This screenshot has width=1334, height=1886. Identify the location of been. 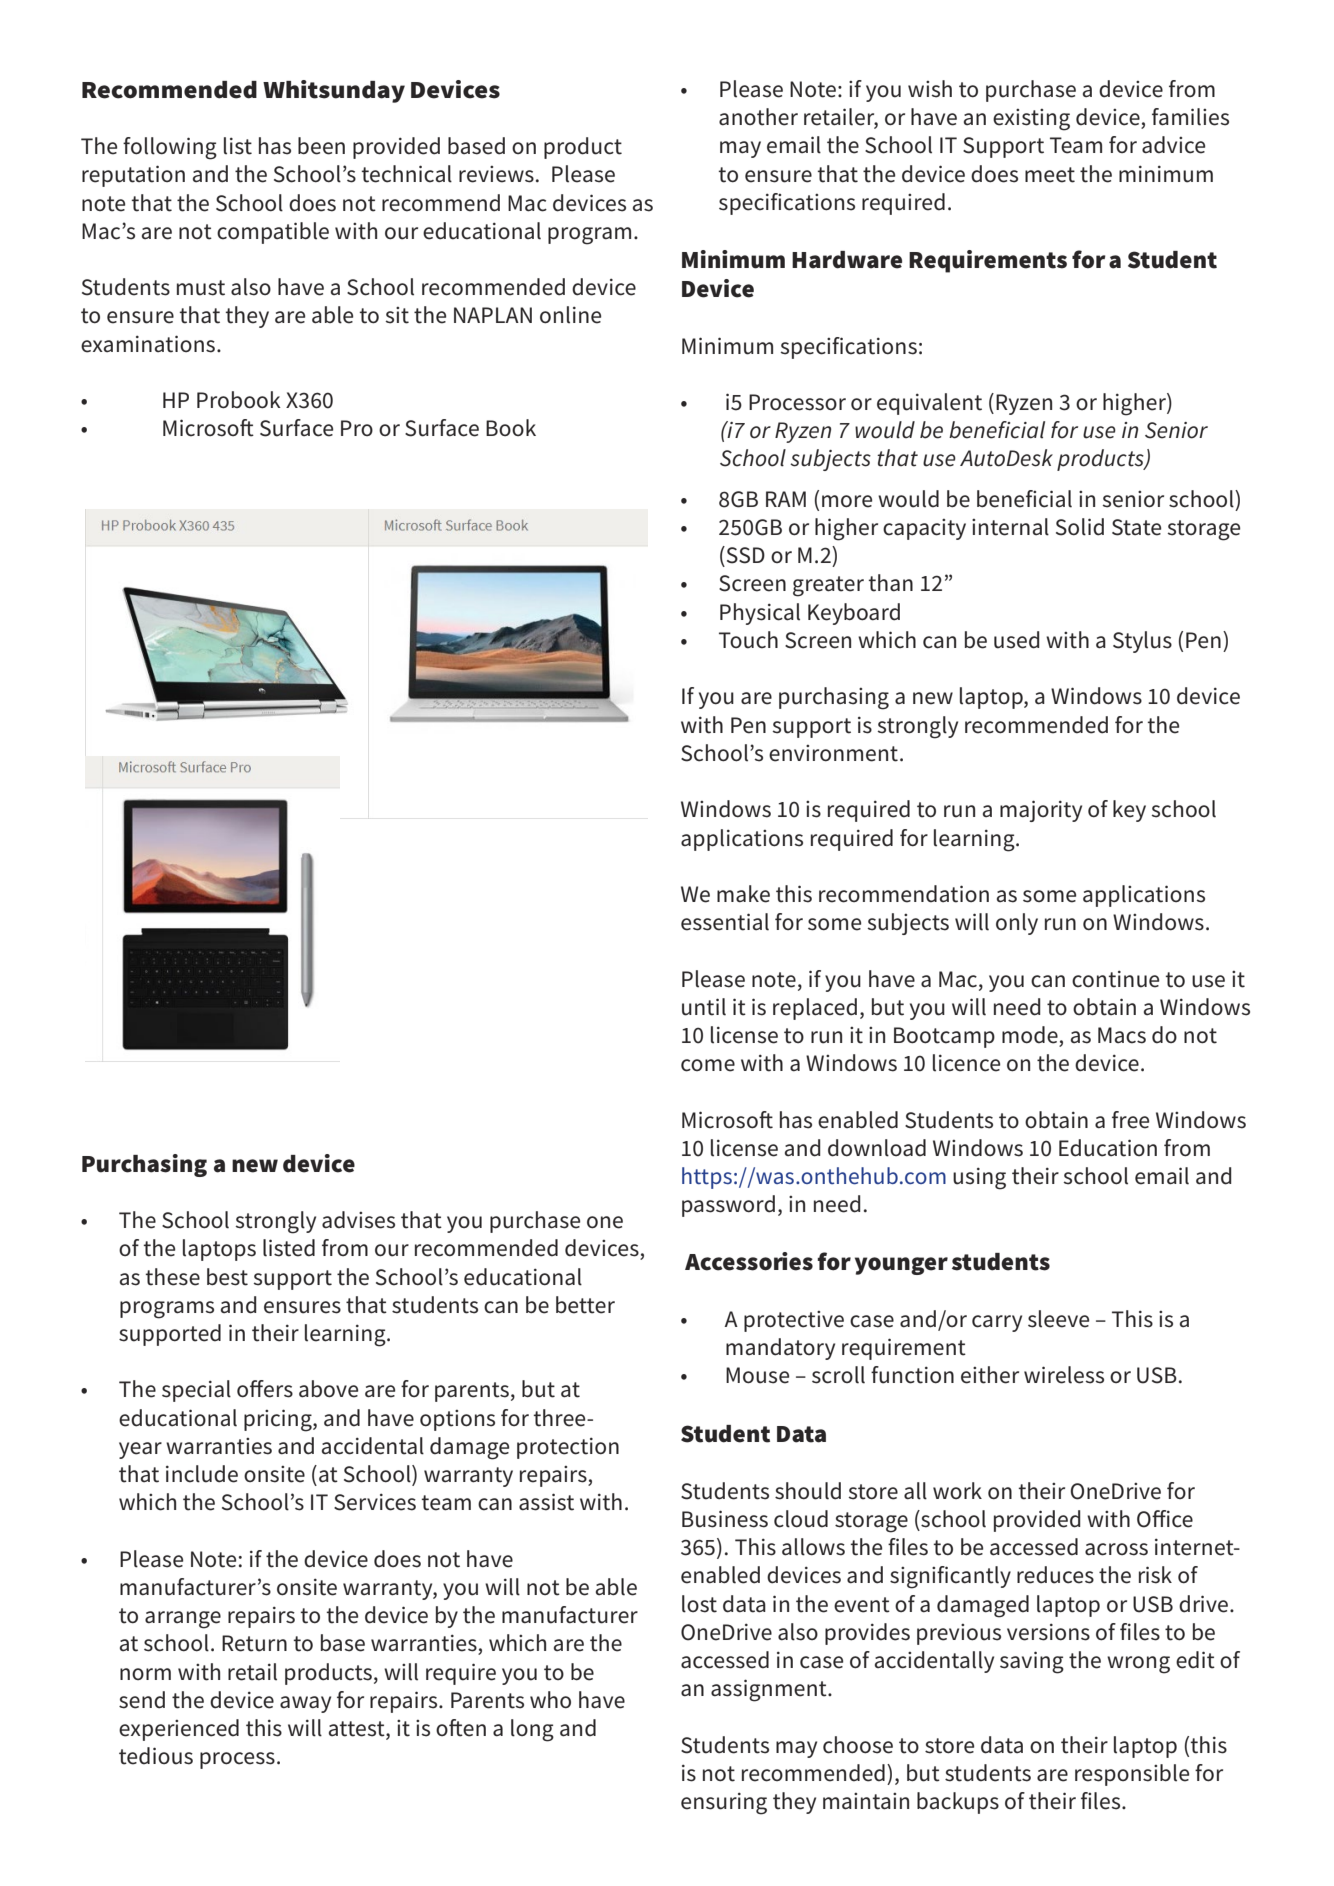
(321, 146).
